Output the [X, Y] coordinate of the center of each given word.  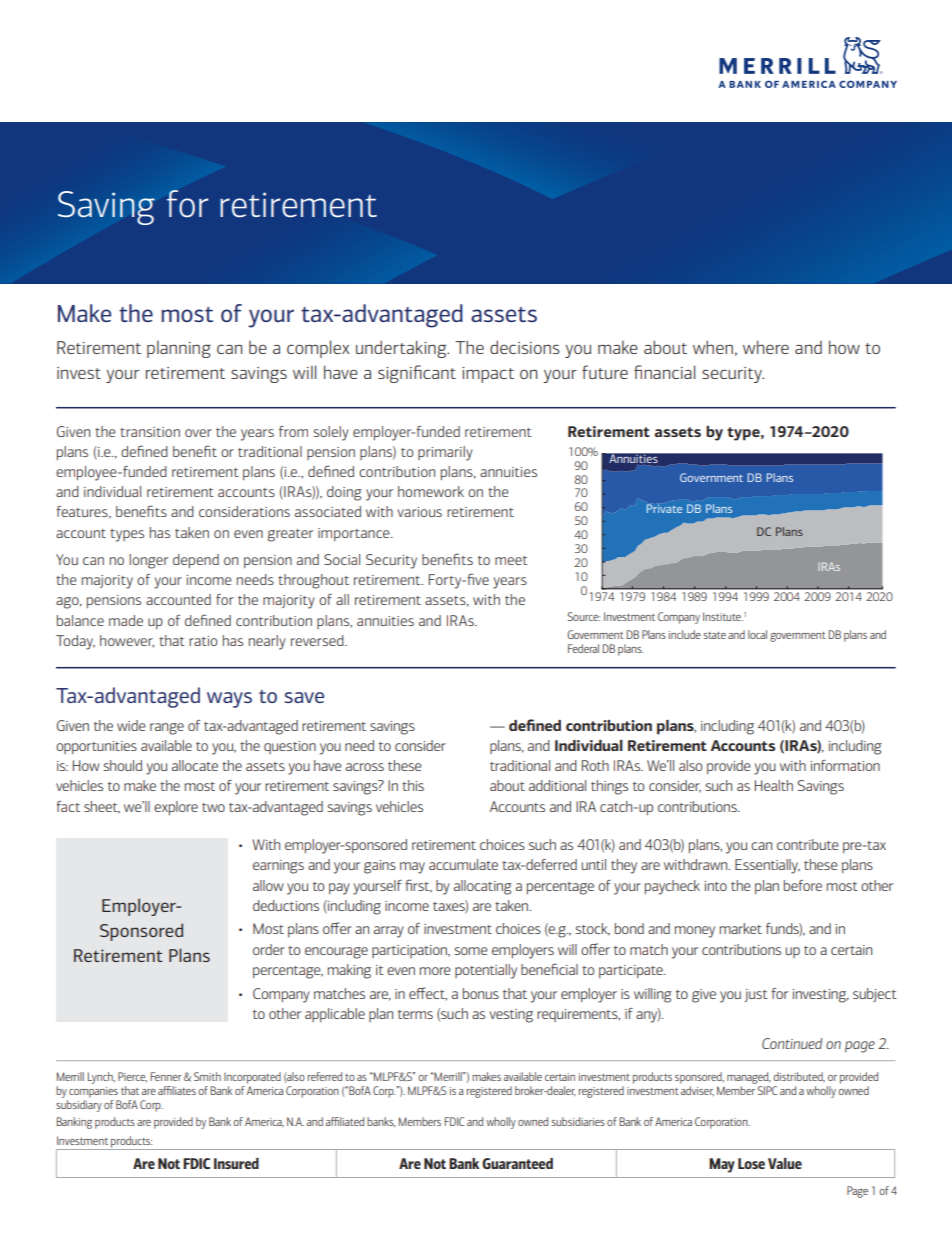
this [413, 785]
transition [150, 432]
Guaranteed [517, 1163]
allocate [195, 765]
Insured [236, 1163]
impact [488, 375]
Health [774, 785]
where [766, 347]
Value [785, 1163]
